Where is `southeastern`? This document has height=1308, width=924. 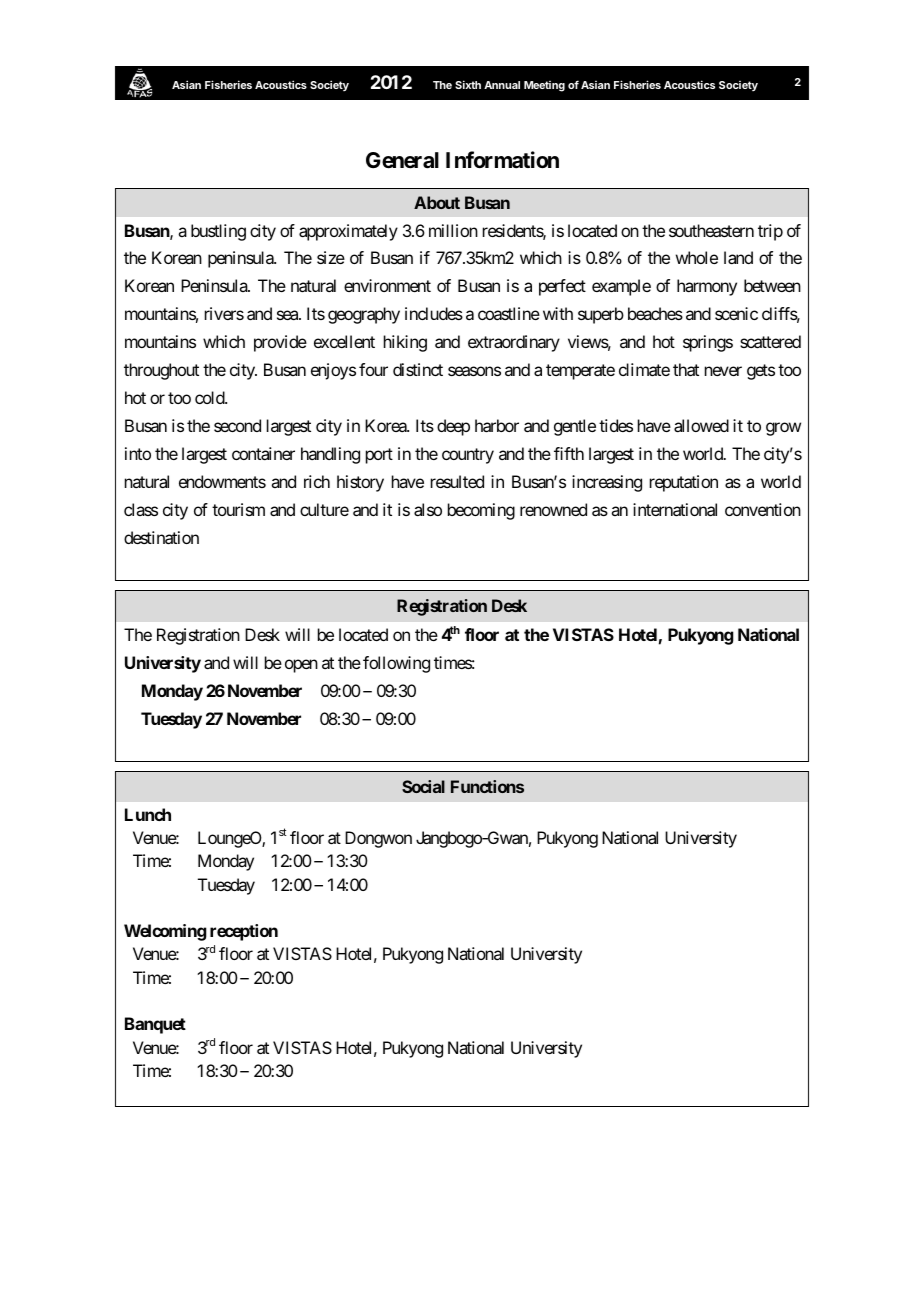
southeastern is located at coordinates (711, 230).
